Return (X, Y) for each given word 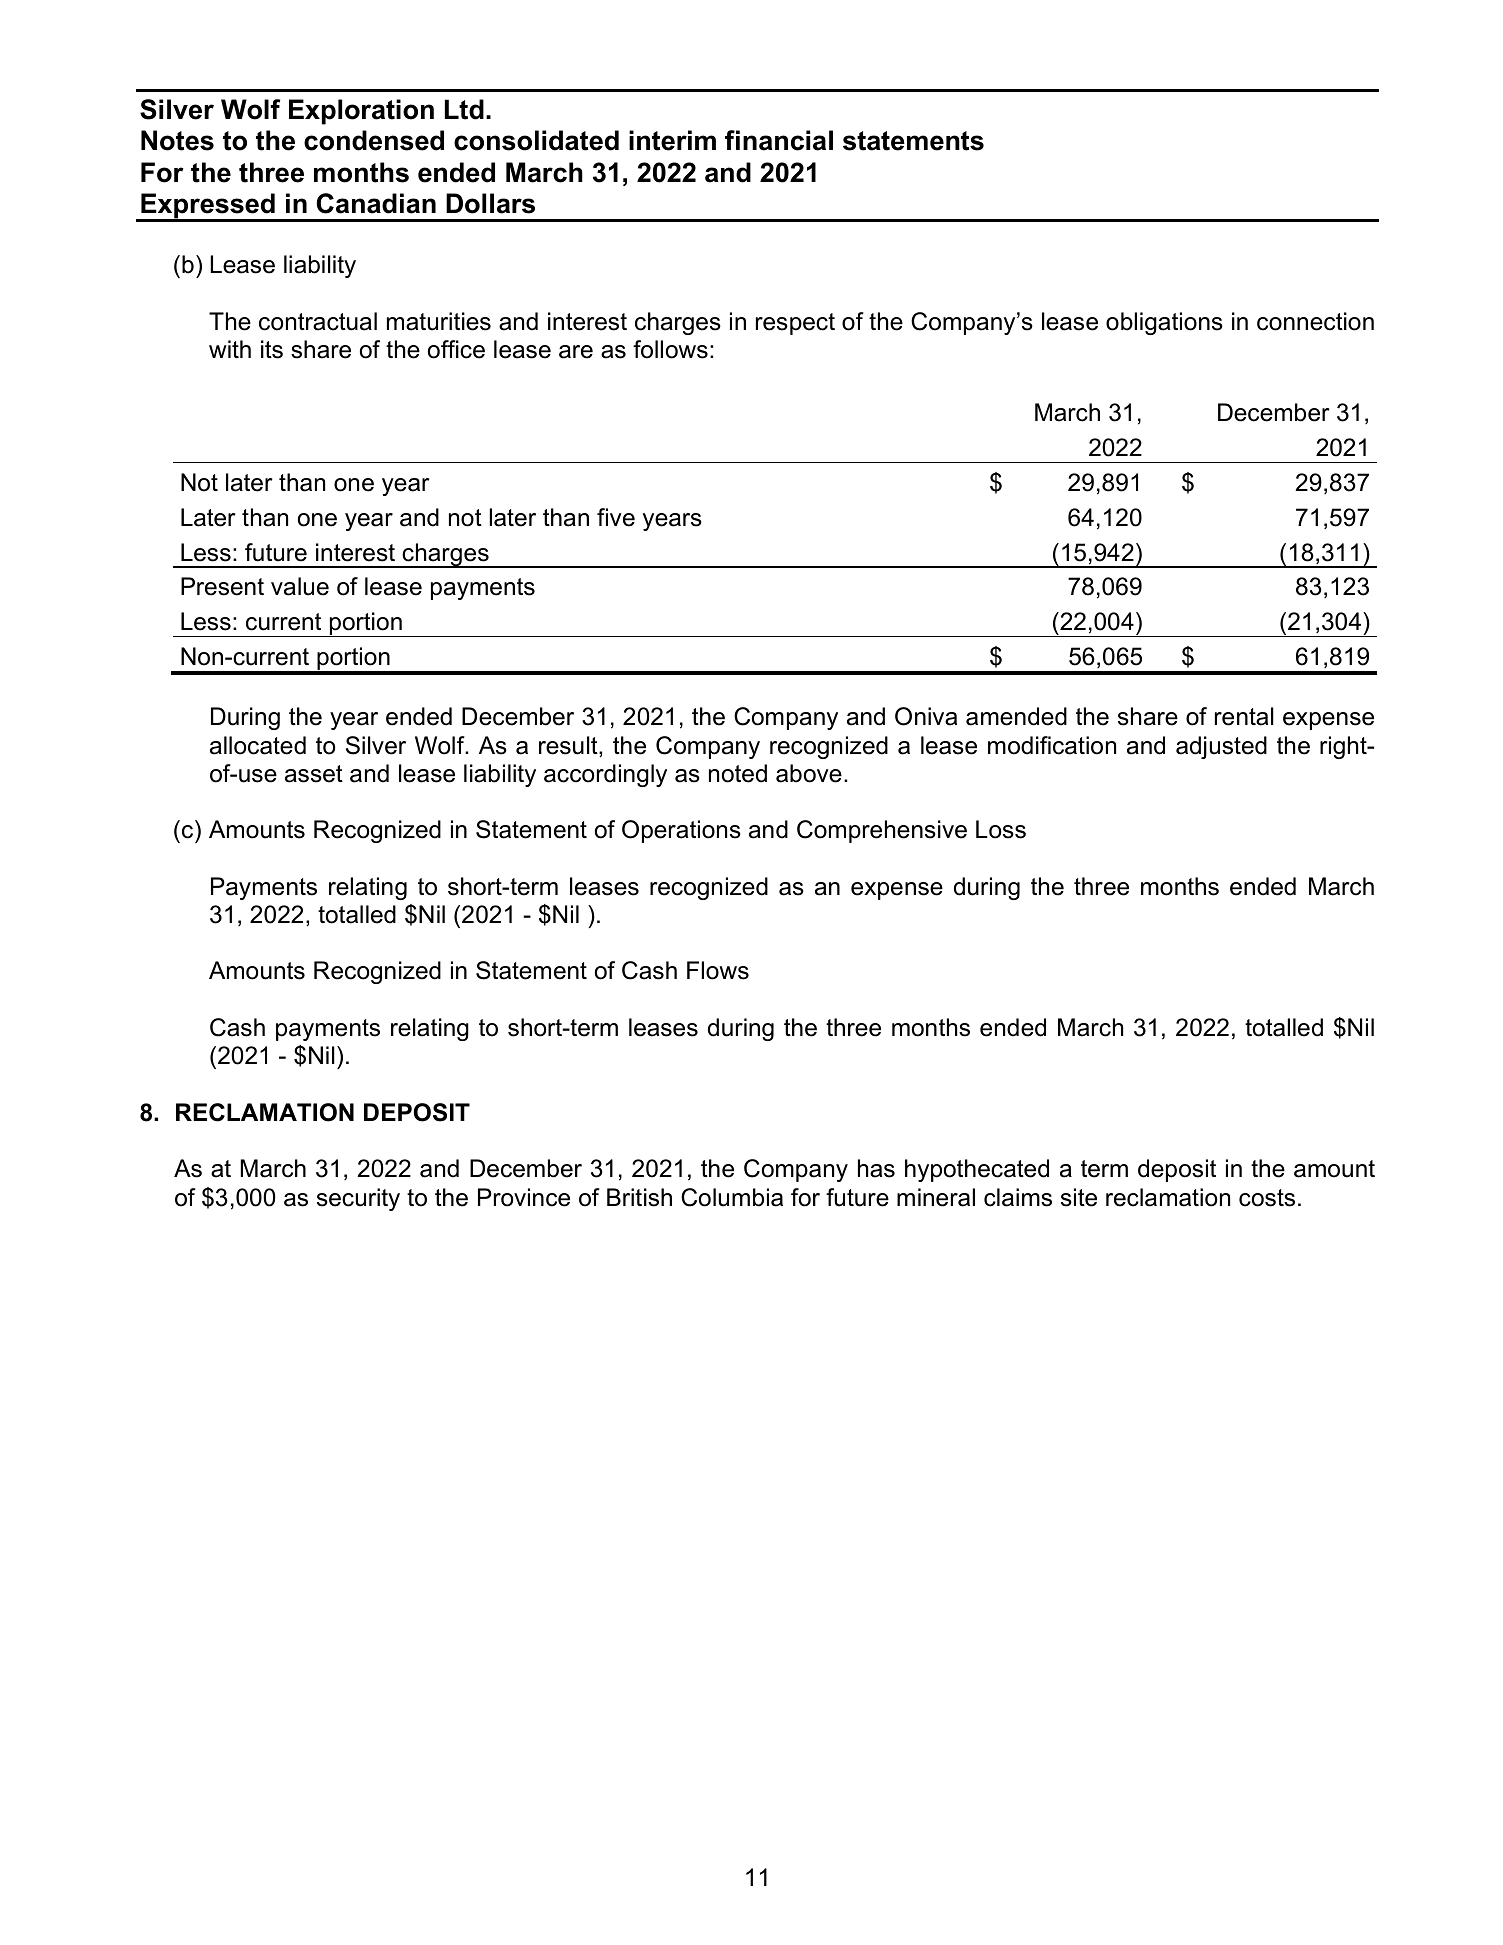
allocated (258, 745)
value (300, 586)
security (358, 1199)
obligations (1164, 323)
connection (1315, 321)
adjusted (1221, 747)
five (616, 517)
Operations (681, 831)
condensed (374, 140)
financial (779, 140)
